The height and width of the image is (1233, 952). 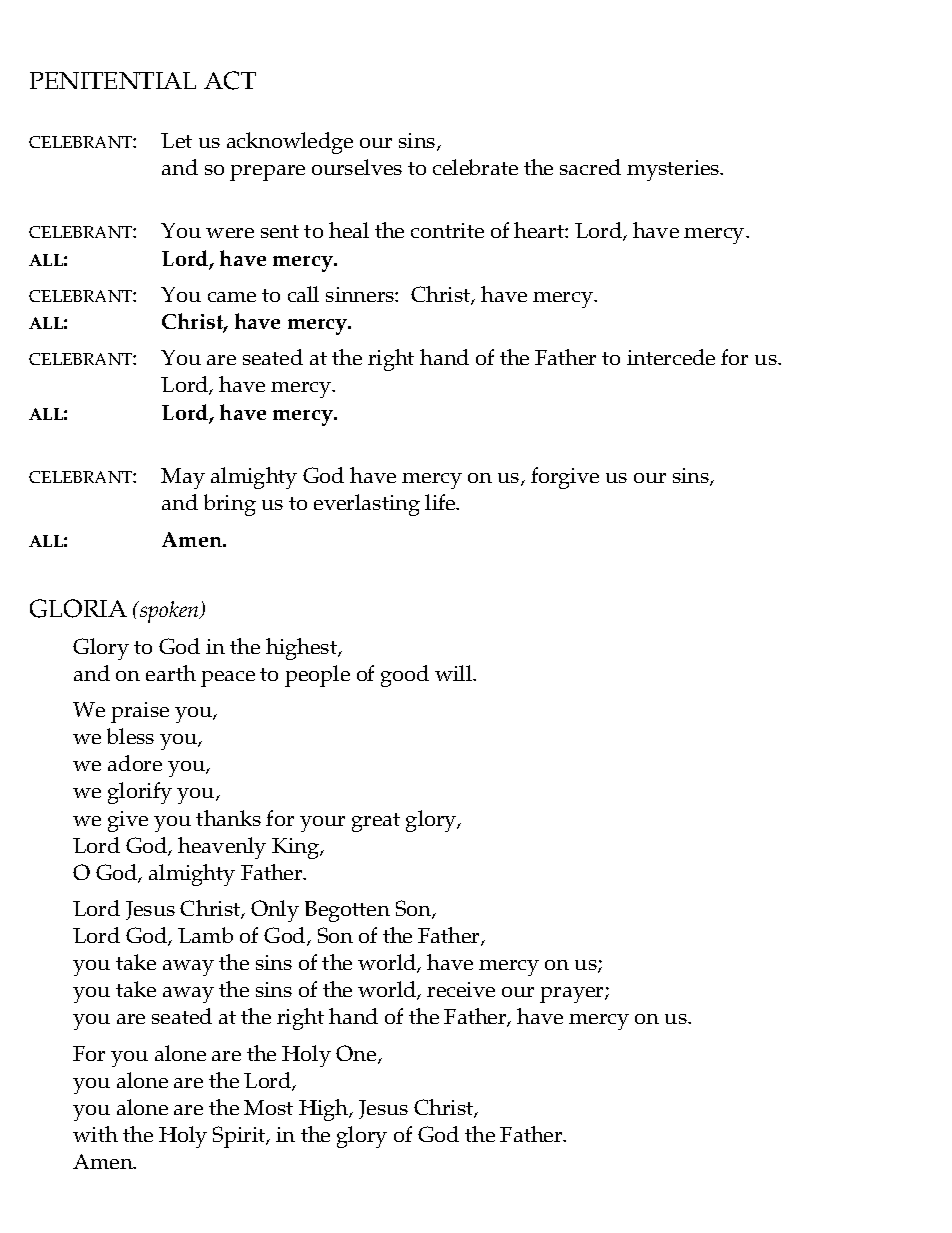 What do you see at coordinates (95, 1134) in the image?
I see `with` at bounding box center [95, 1134].
